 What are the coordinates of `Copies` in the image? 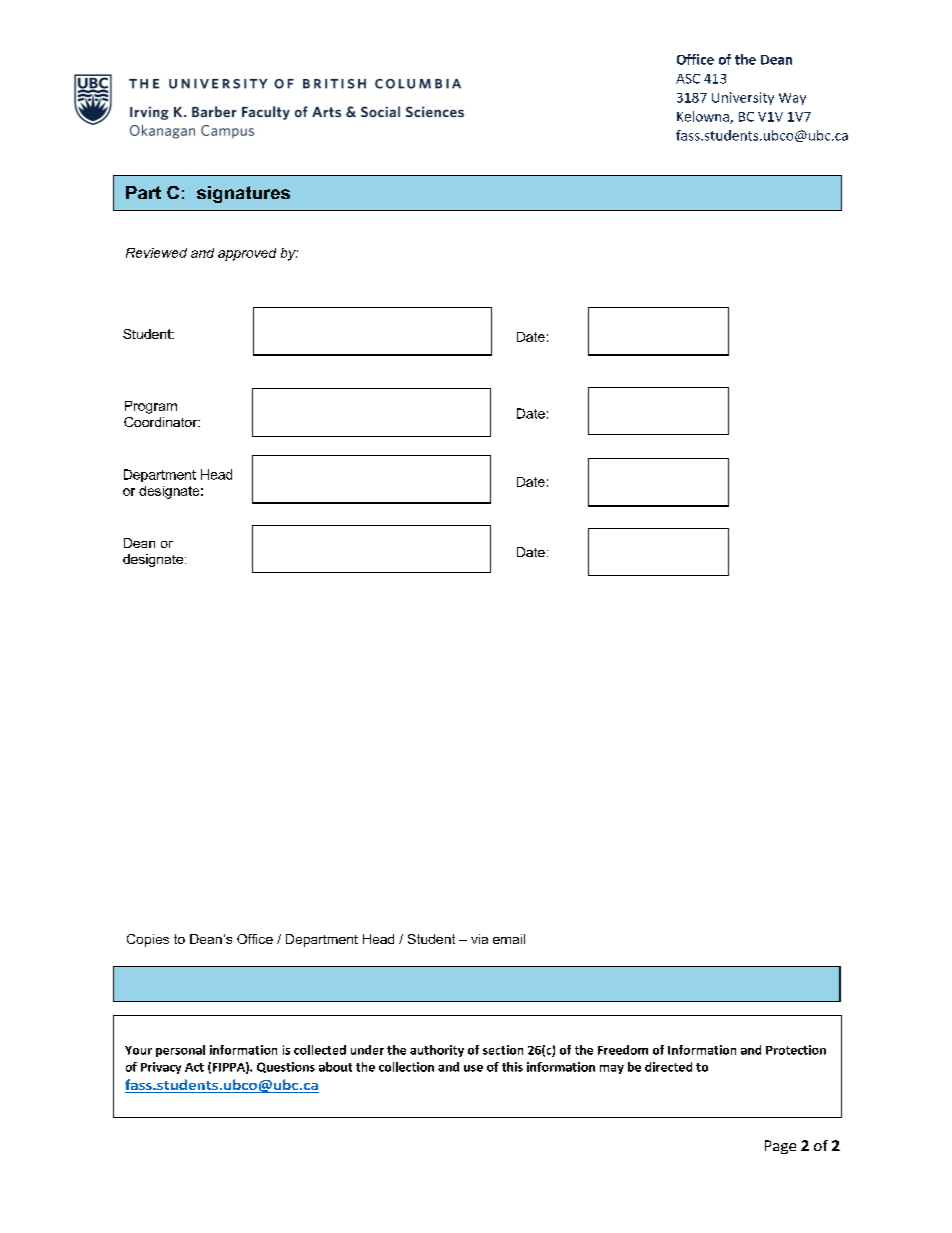 It's located at (148, 940).
